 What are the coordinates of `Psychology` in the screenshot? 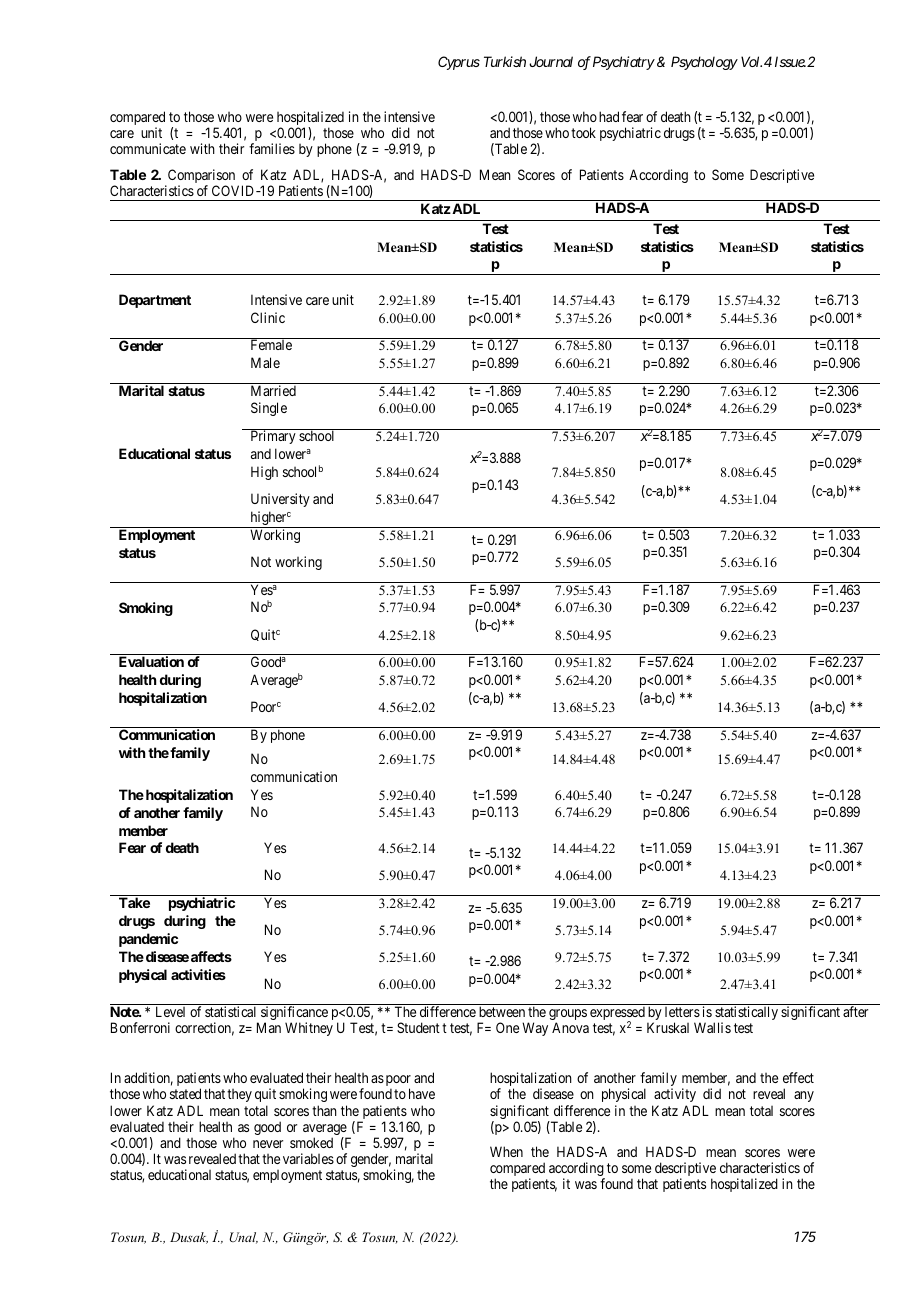 It's located at (704, 63).
